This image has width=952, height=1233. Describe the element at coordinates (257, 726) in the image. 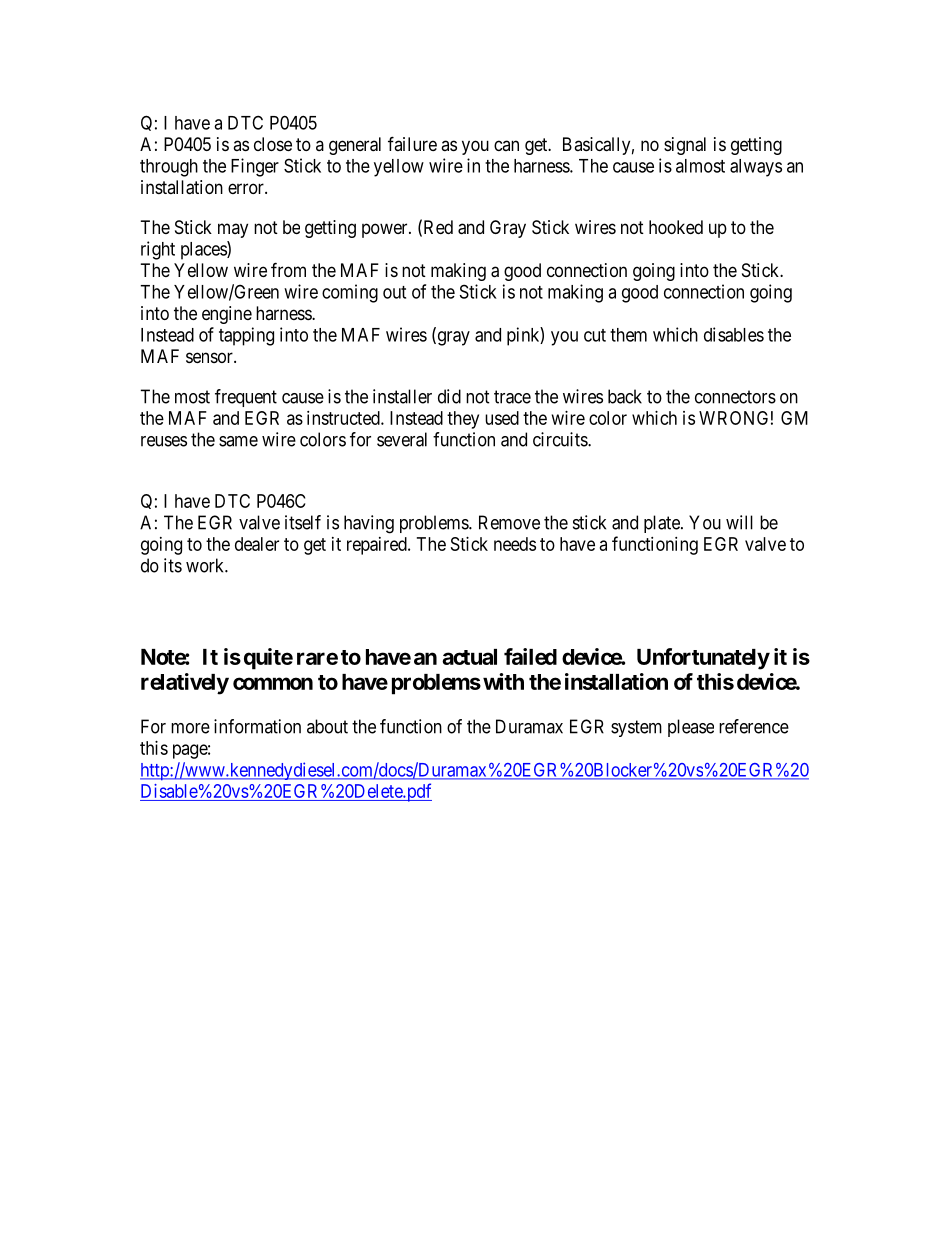

I see `information` at that location.
